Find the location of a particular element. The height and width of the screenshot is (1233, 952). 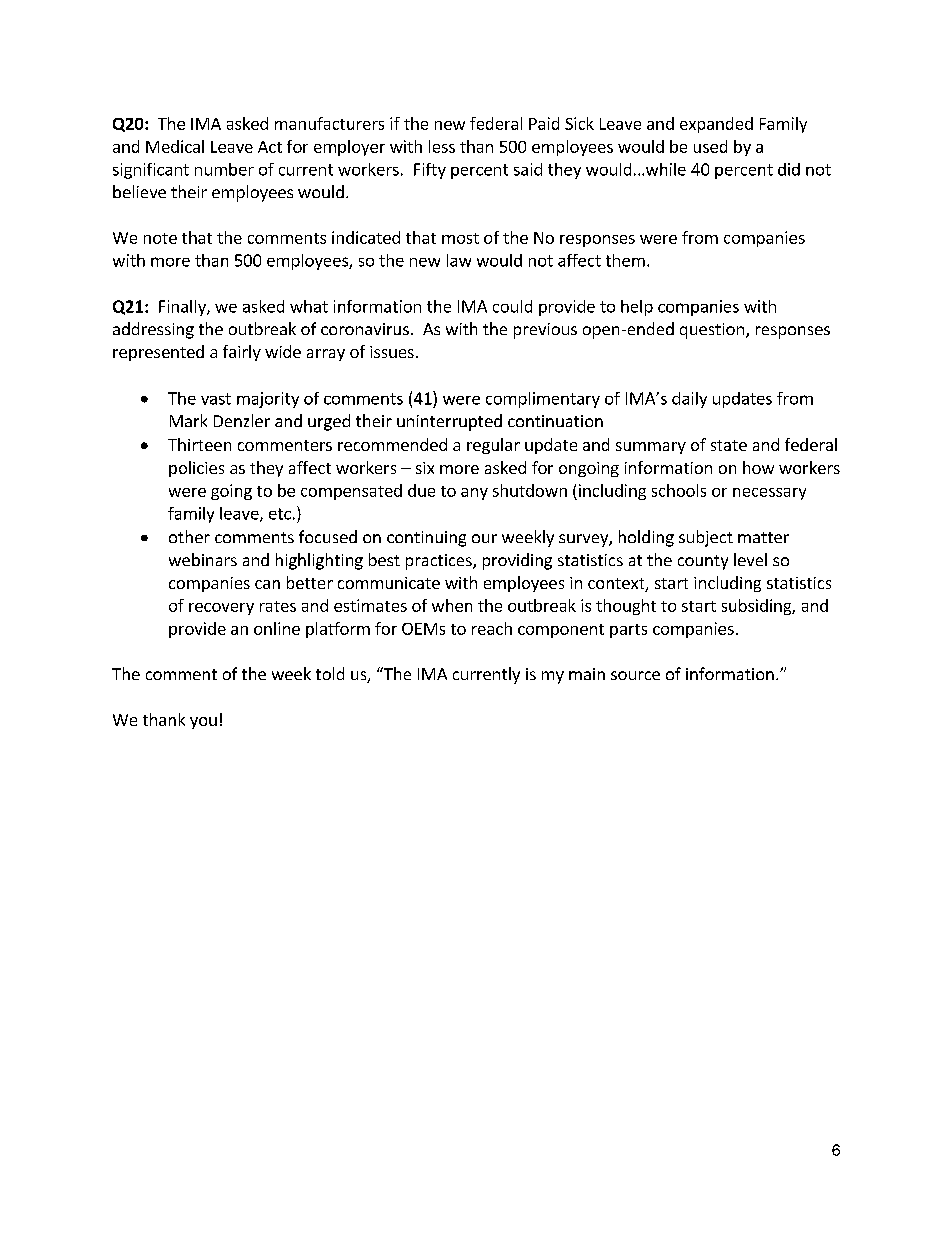

webinars is located at coordinates (203, 559).
